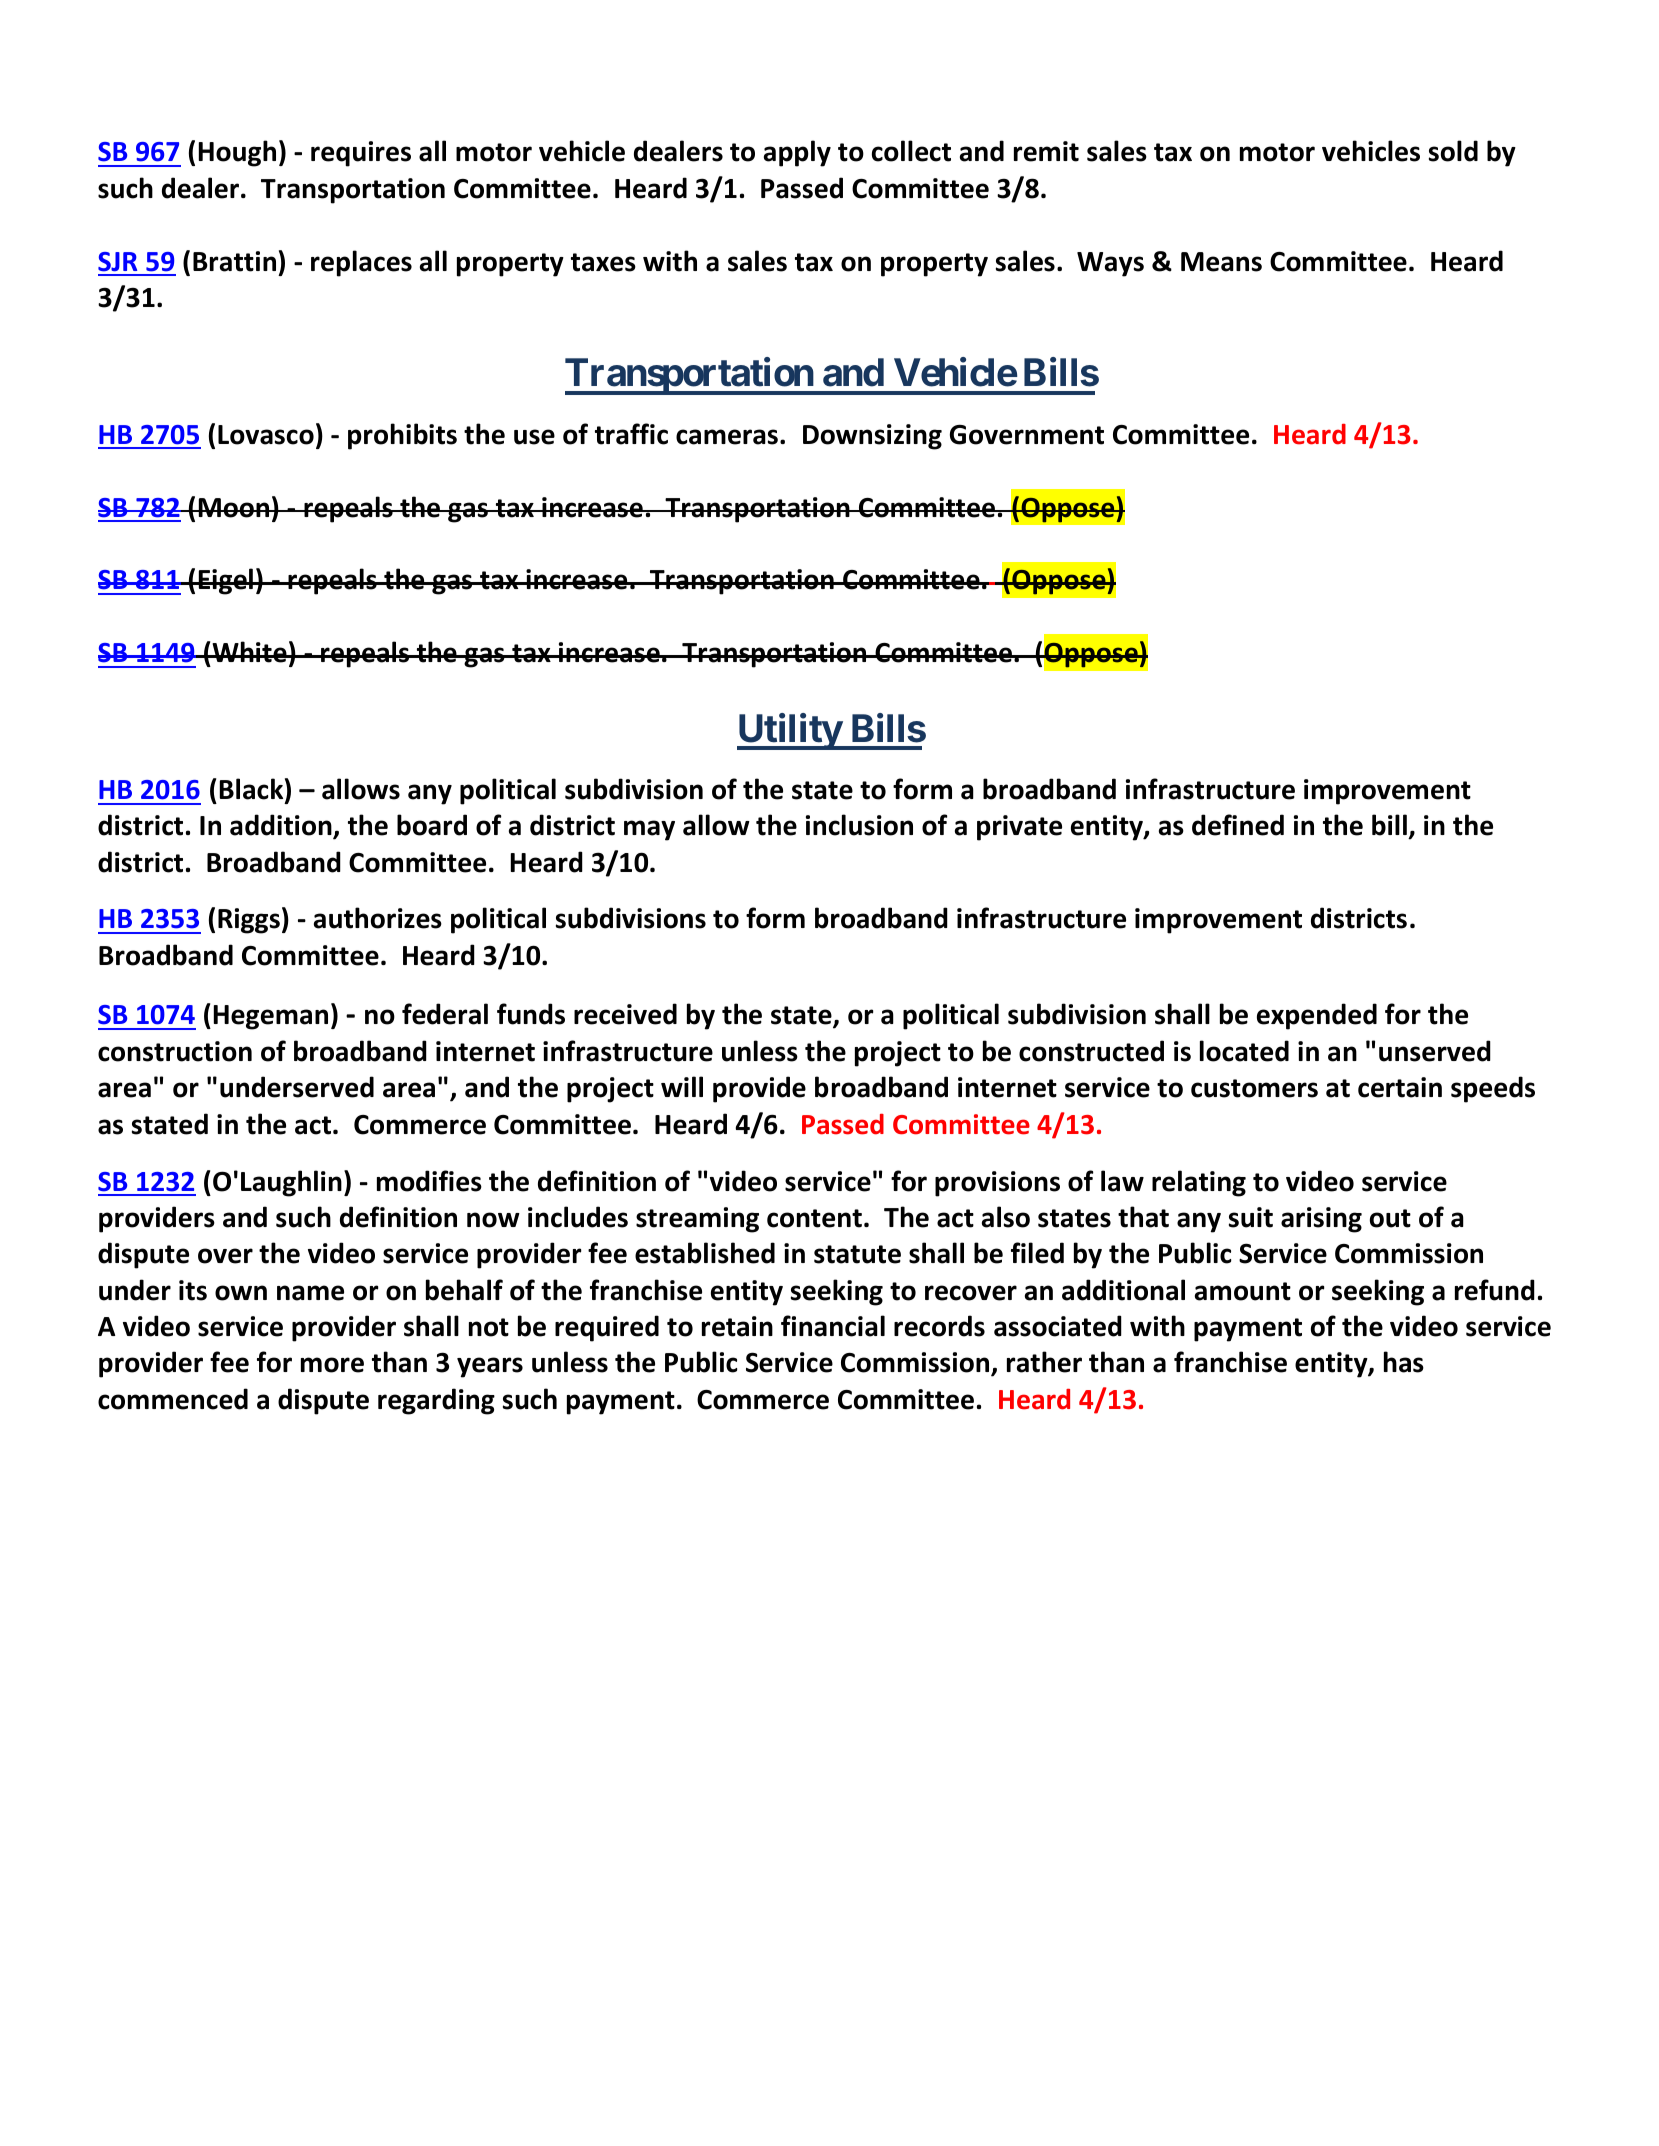 The height and width of the screenshot is (2146, 1659). I want to click on requires, so click(361, 154).
